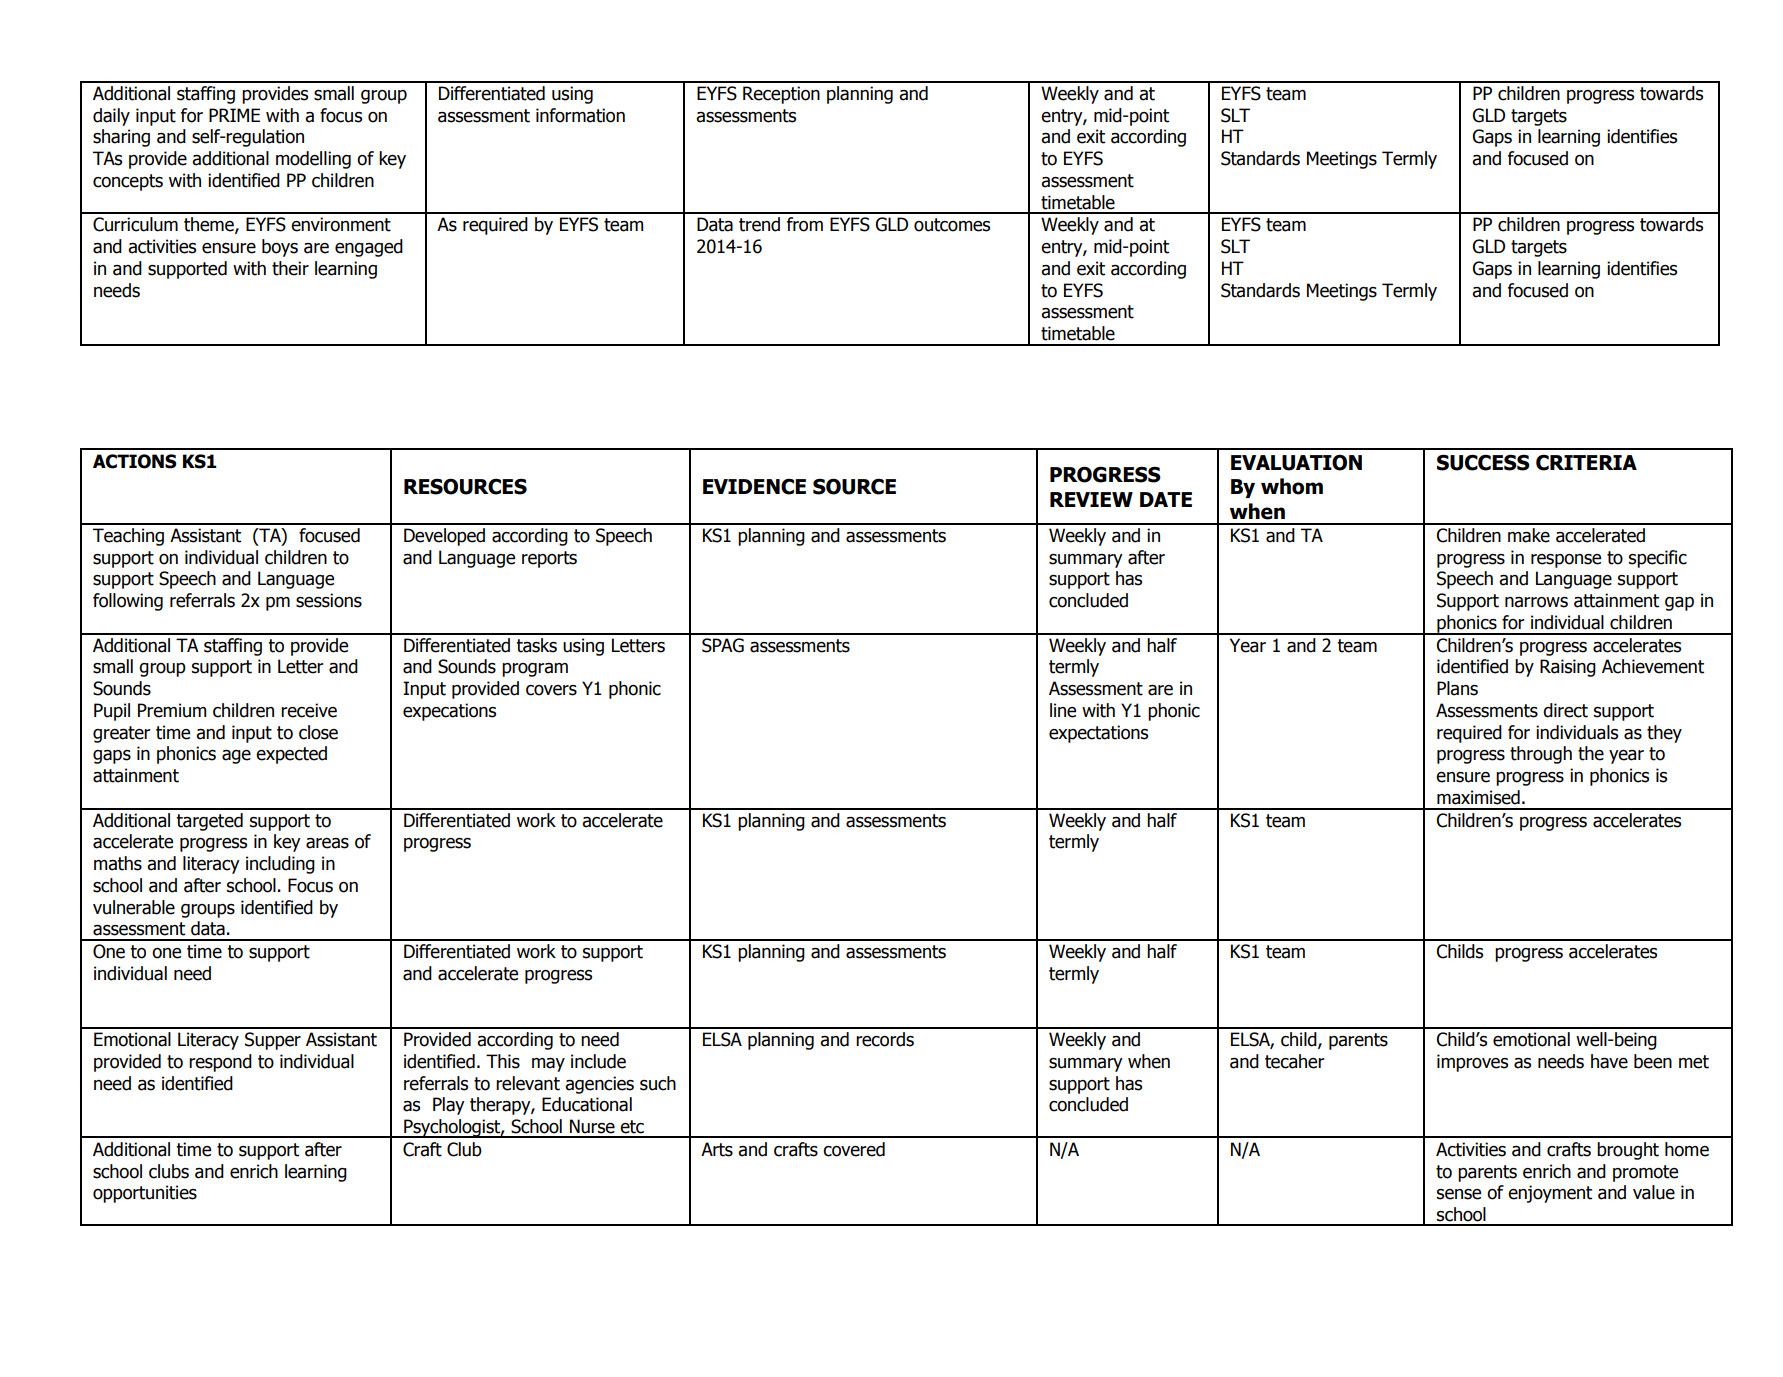 The height and width of the screenshot is (1377, 1783). Describe the element at coordinates (1483, 462) in the screenshot. I see `SUCCESS` at that location.
